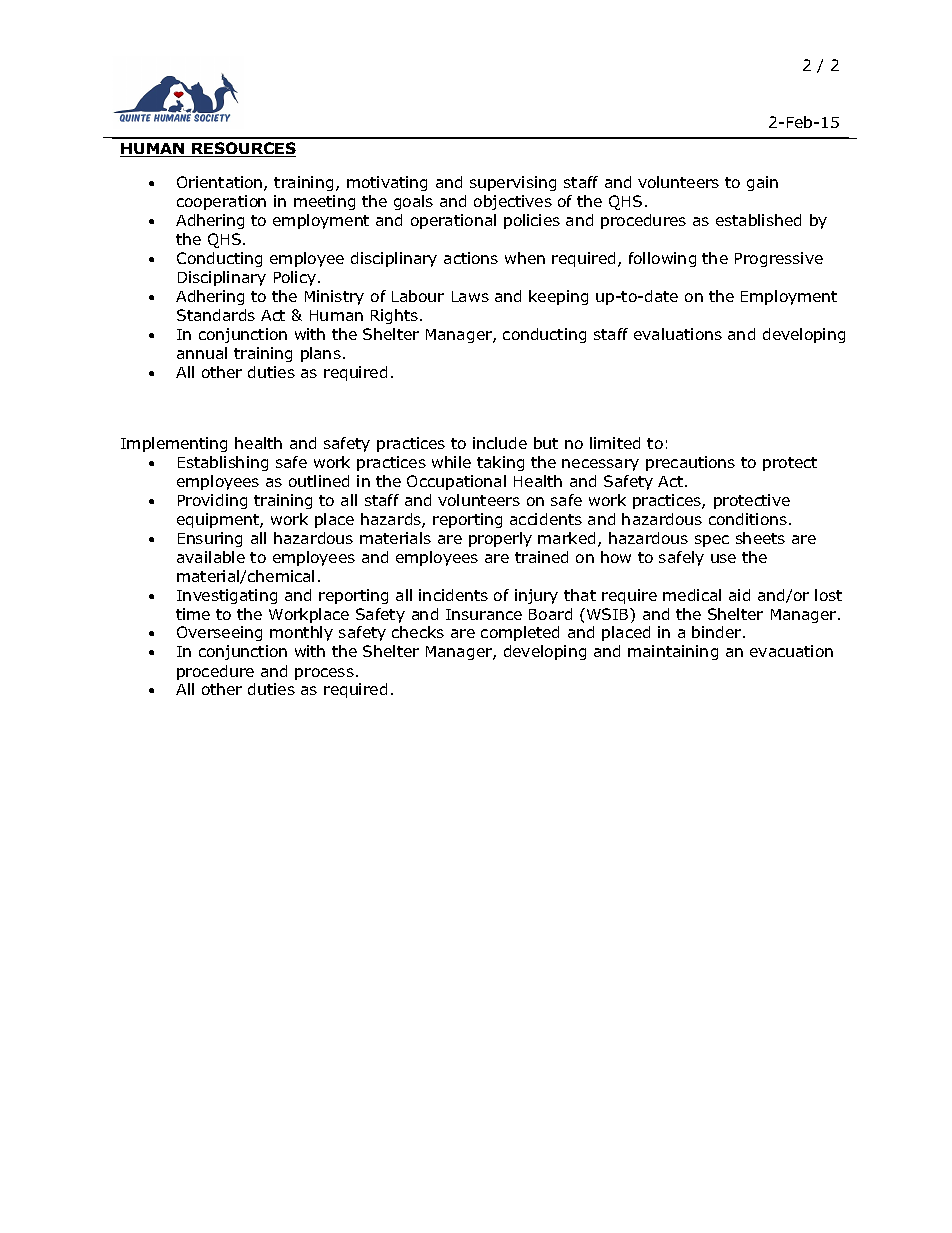 This screenshot has height=1233, width=952. What do you see at coordinates (219, 633) in the screenshot?
I see `Overseeing` at bounding box center [219, 633].
